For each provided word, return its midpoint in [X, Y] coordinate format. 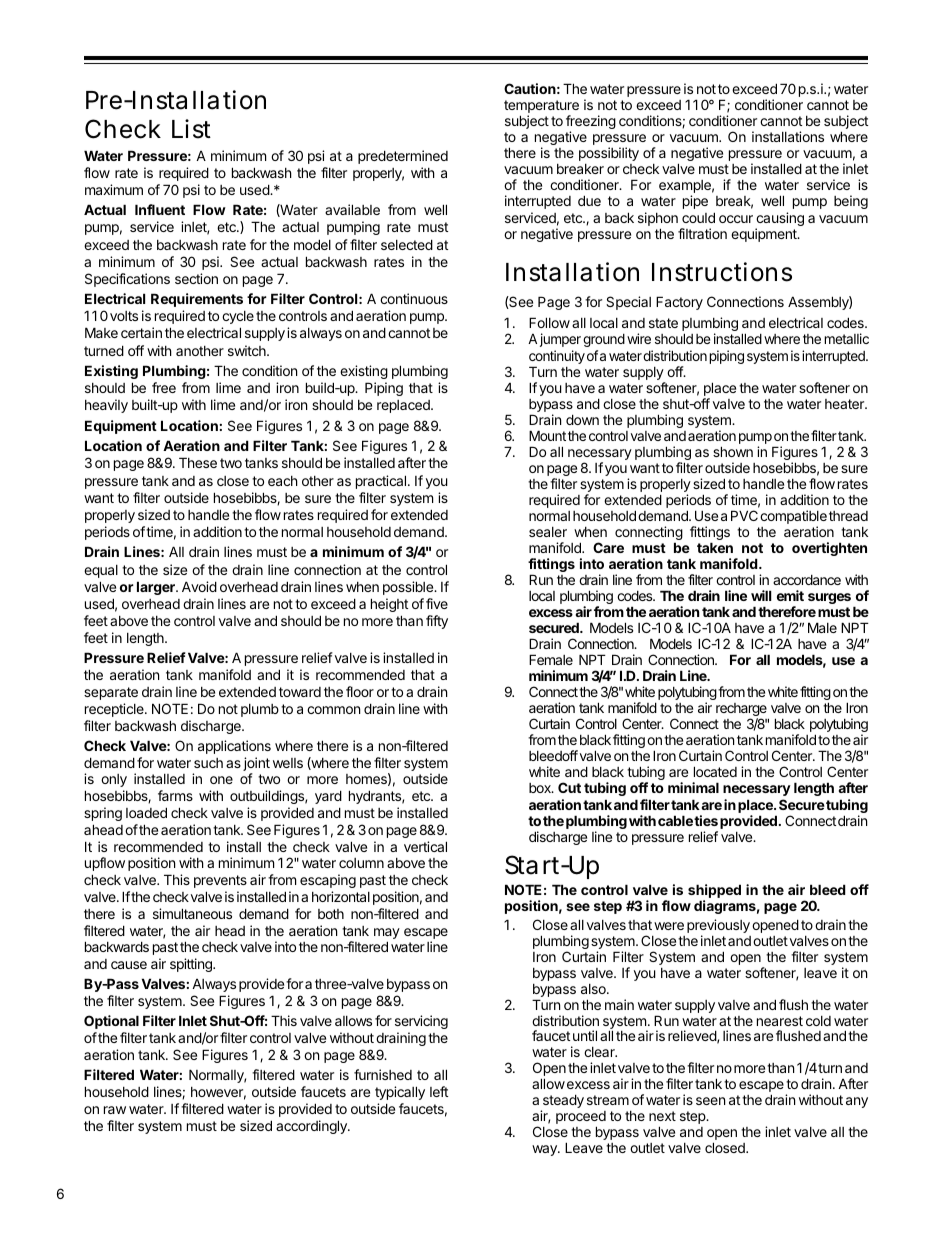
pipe [695, 202]
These [198, 462]
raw [115, 1110]
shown [733, 451]
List [191, 129]
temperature [541, 108]
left [439, 1091]
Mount [547, 435]
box [541, 788]
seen [710, 1101]
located [715, 771]
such [208, 763]
